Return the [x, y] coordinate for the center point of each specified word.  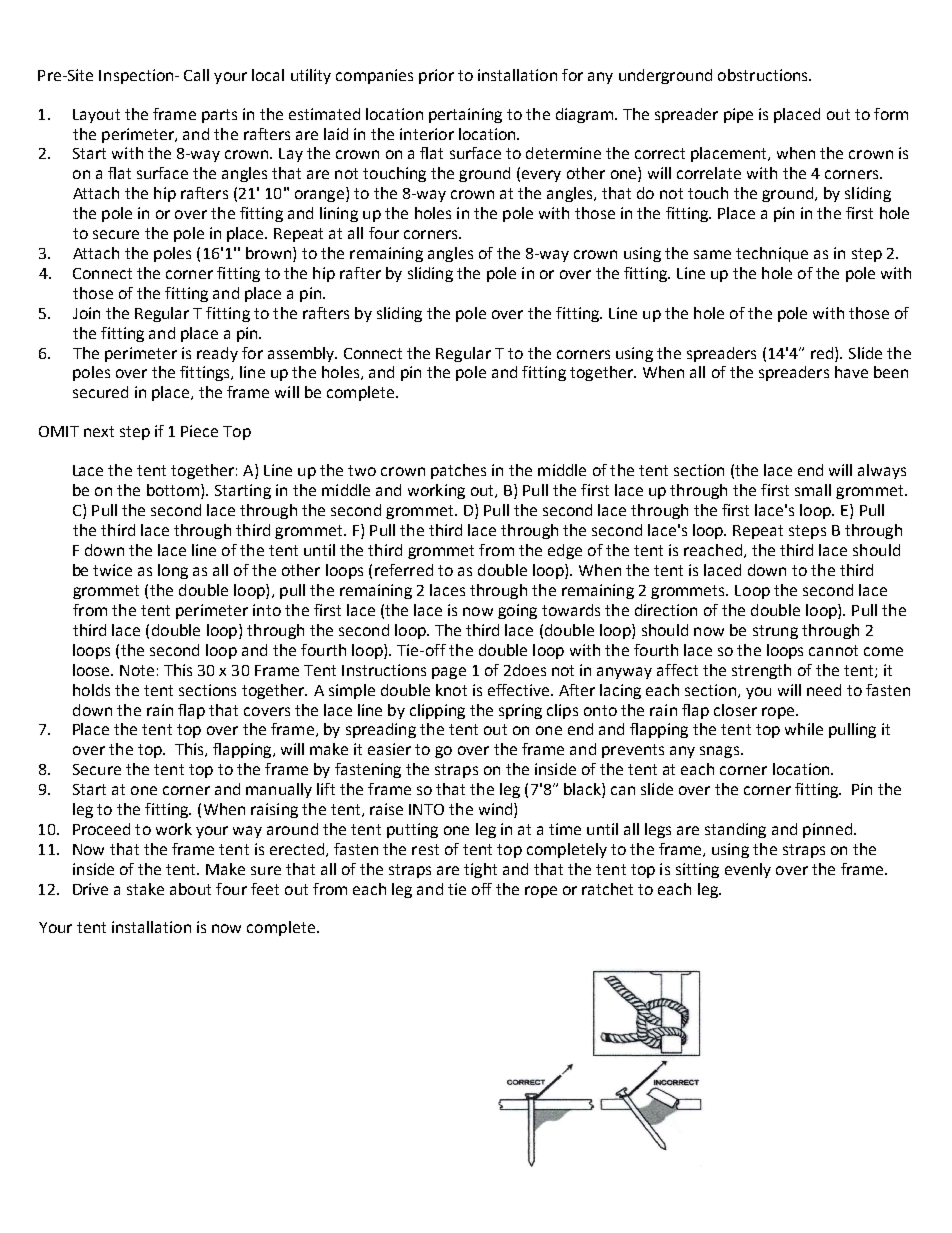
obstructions [764, 75]
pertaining [465, 115]
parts [219, 116]
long [173, 571]
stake [145, 889]
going [517, 611]
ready [217, 354]
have [851, 372]
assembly [302, 354]
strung [775, 632]
